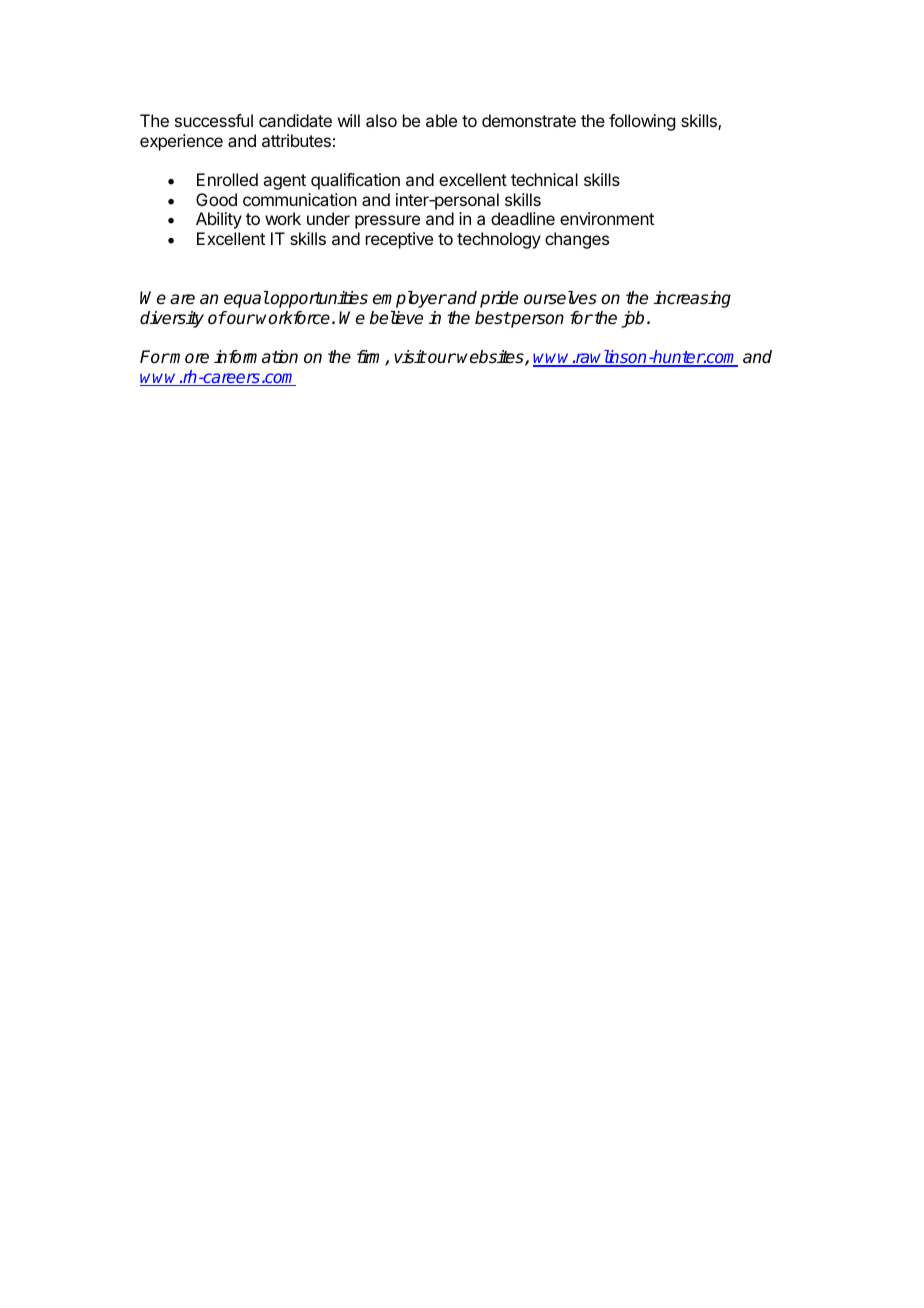 The width and height of the image is (924, 1308). Describe the element at coordinates (219, 220) in the image. I see `Ability` at that location.
